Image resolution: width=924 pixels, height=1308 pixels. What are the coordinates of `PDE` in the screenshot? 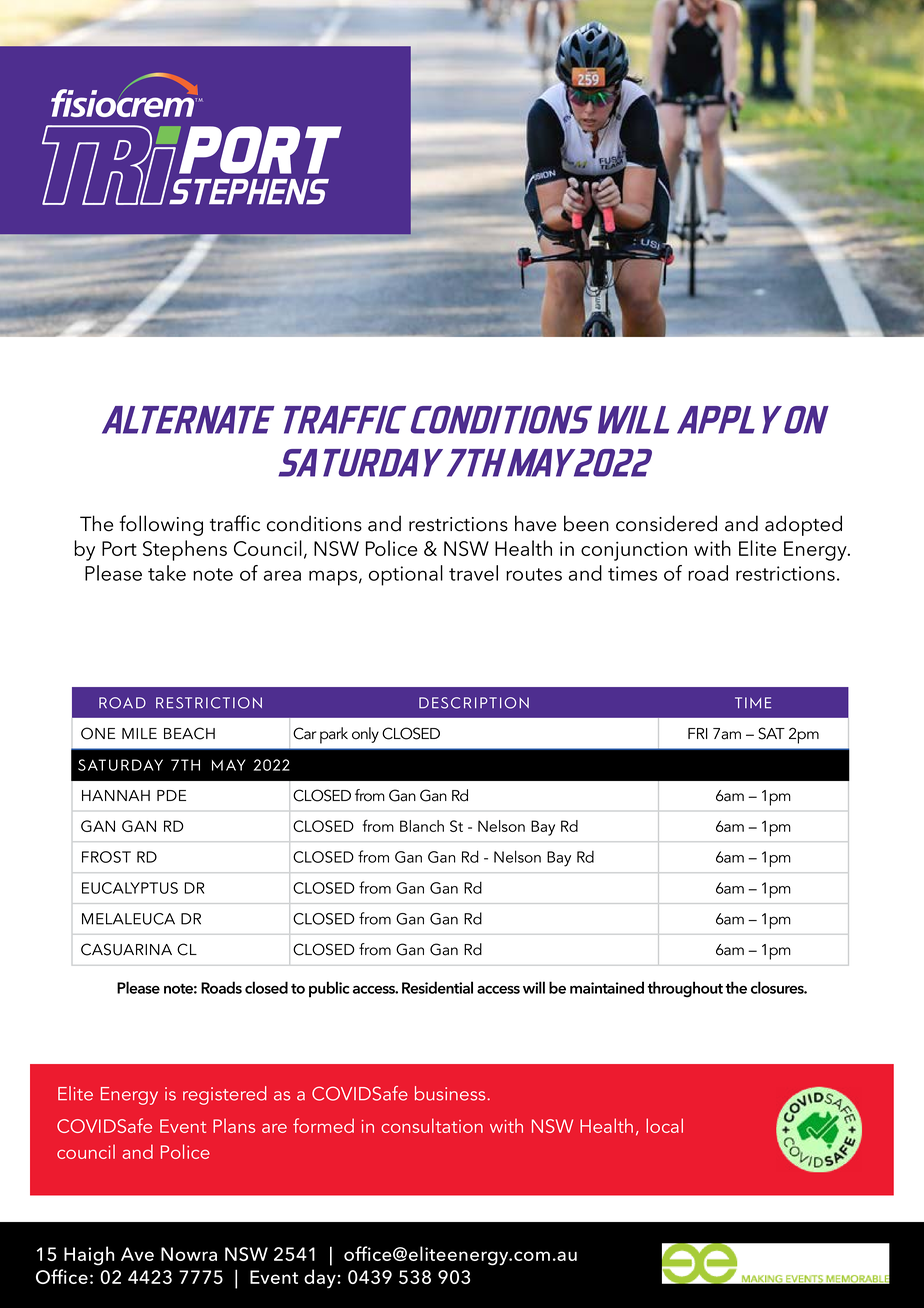 It's located at (171, 795).
